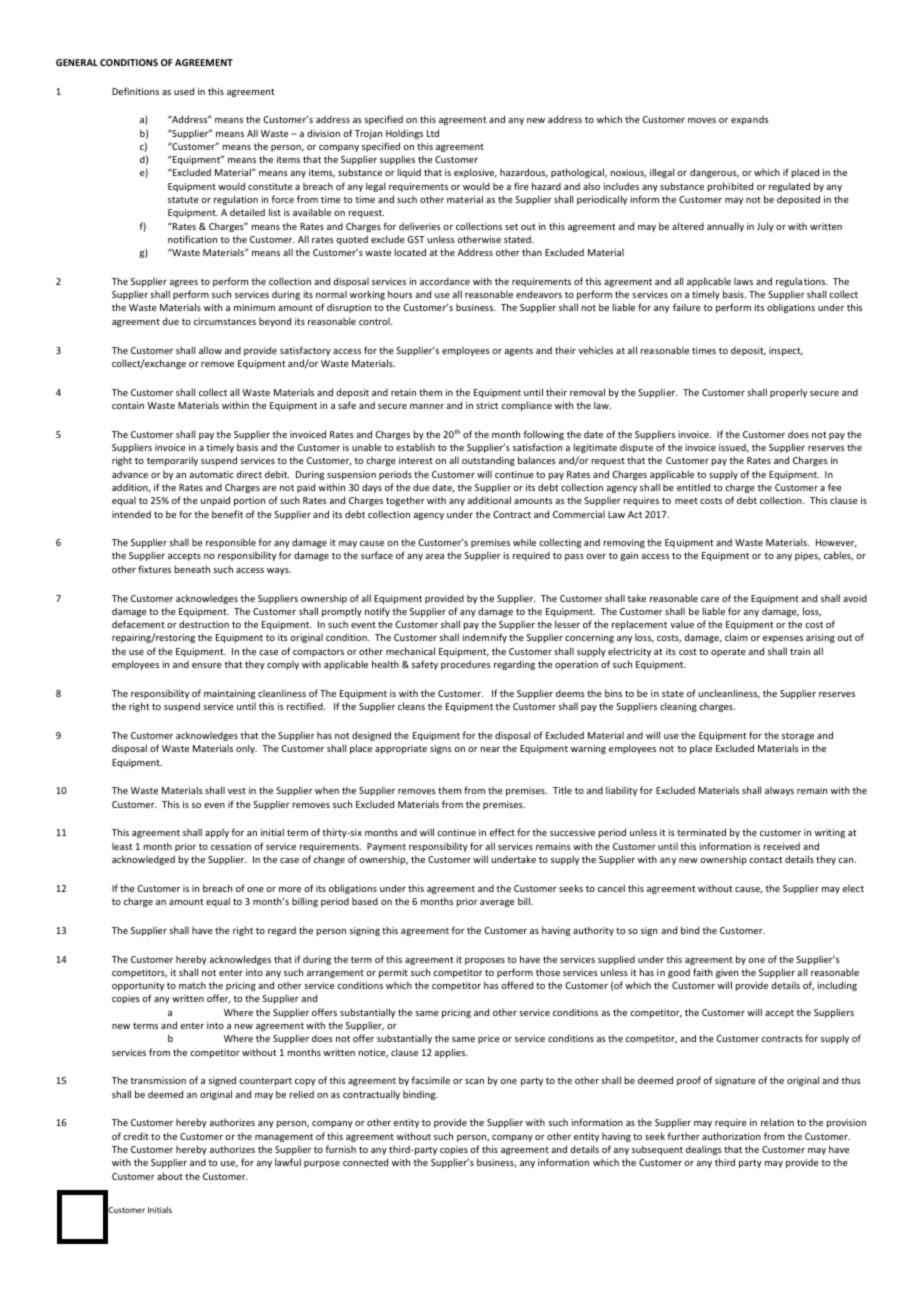  What do you see at coordinates (136, 1136) in the screenshot?
I see `credit` at bounding box center [136, 1136].
